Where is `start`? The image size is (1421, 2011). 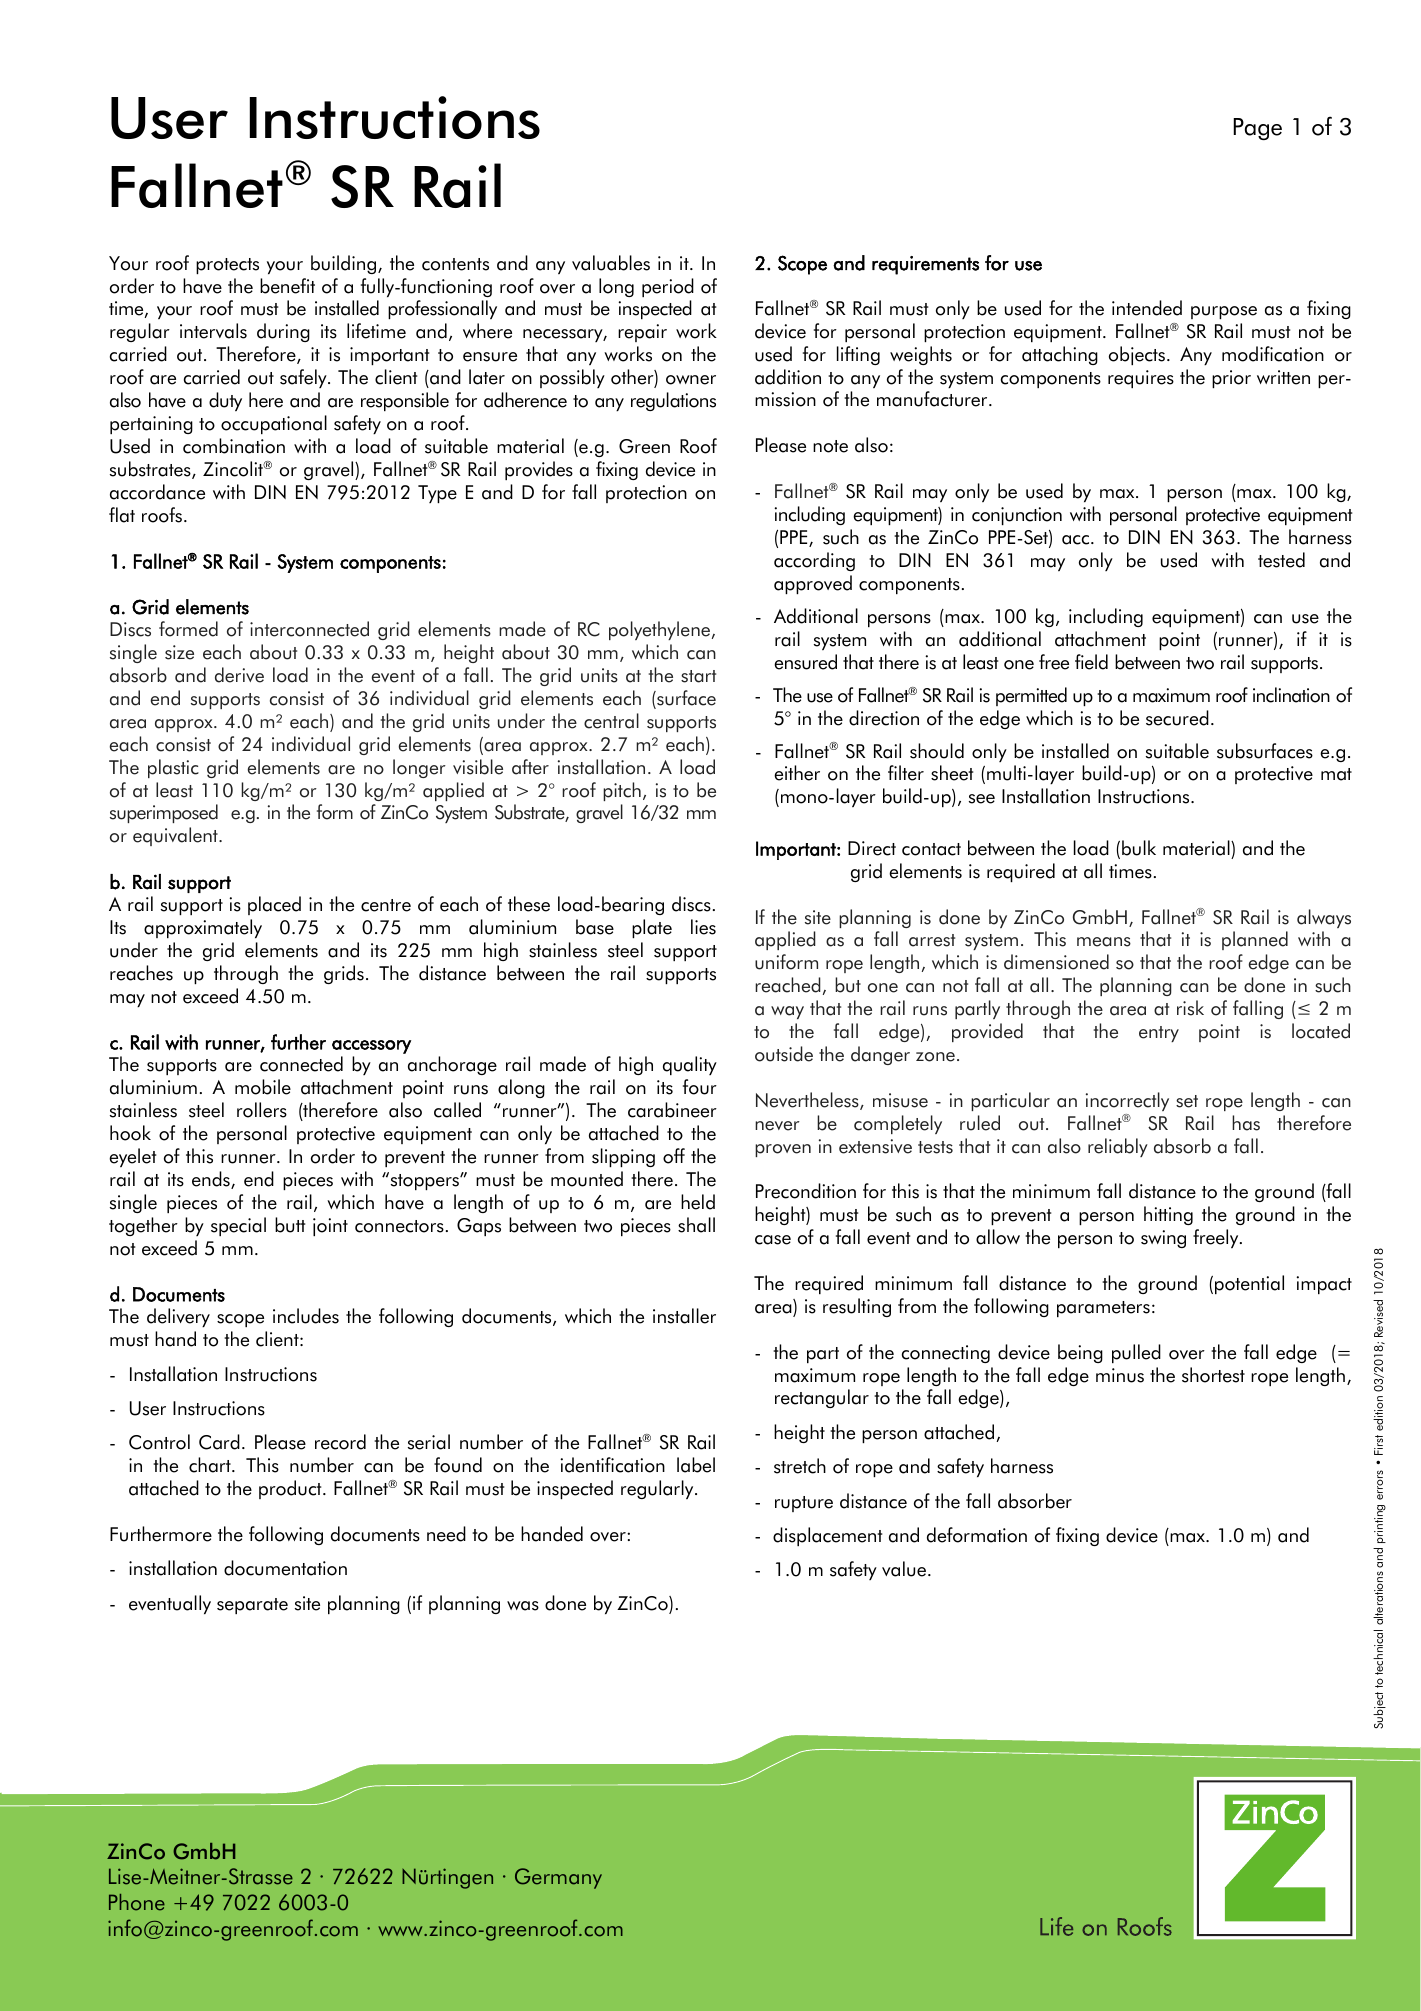 start is located at coordinates (698, 676).
